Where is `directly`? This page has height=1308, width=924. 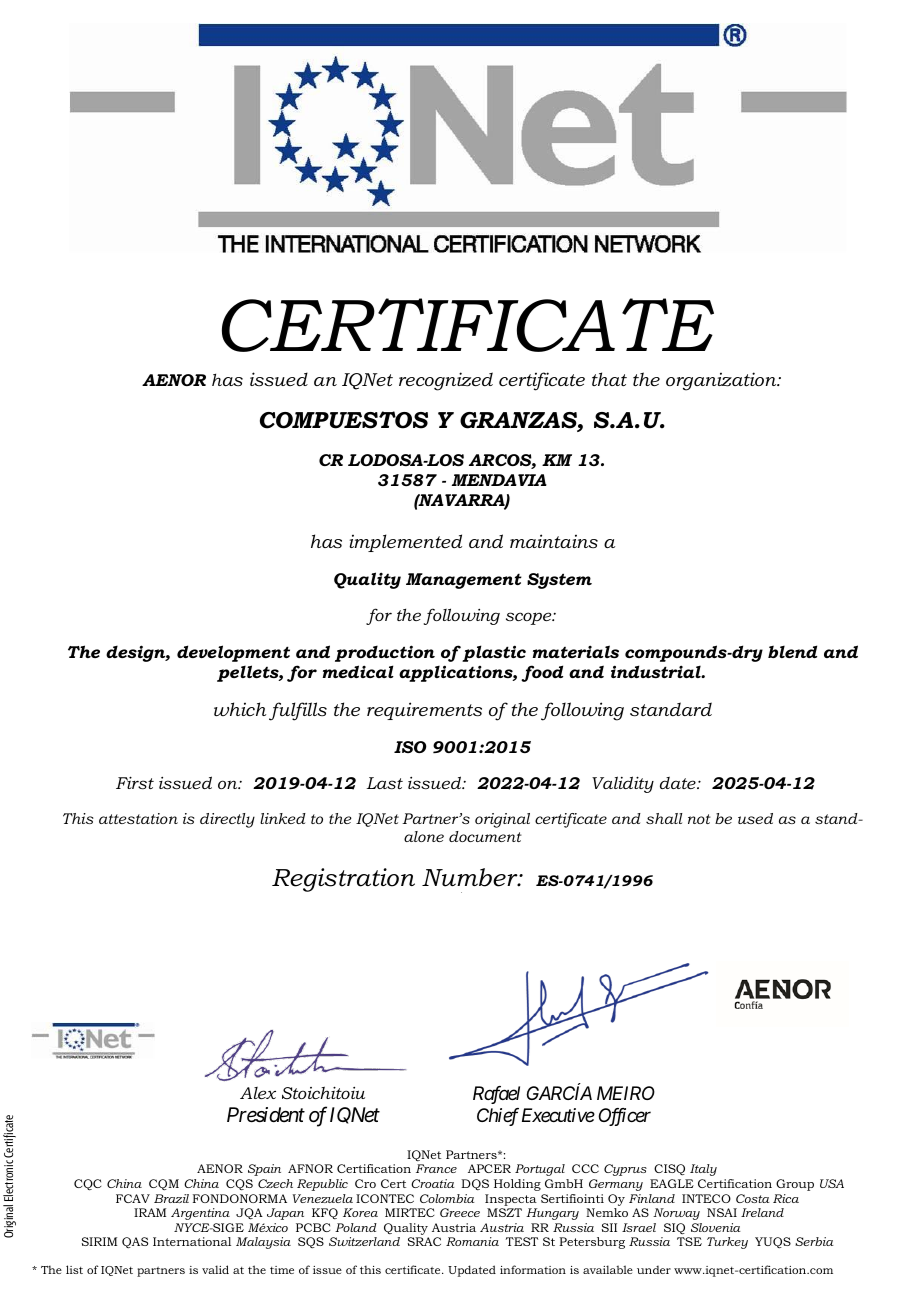
directly is located at coordinates (227, 820).
